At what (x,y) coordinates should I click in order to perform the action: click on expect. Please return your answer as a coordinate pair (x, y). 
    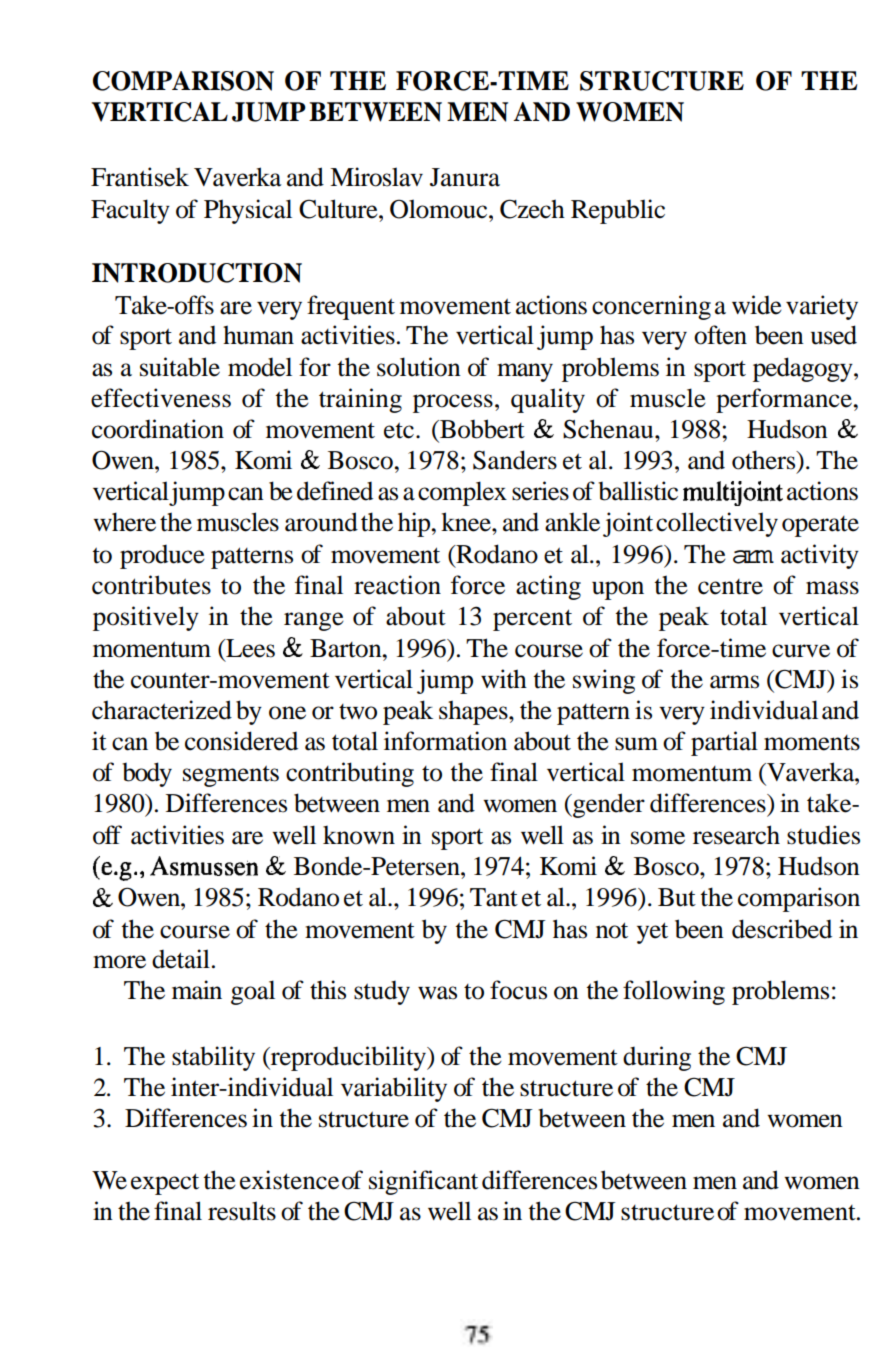
    Looking at the image, I should click on (165, 1184).
